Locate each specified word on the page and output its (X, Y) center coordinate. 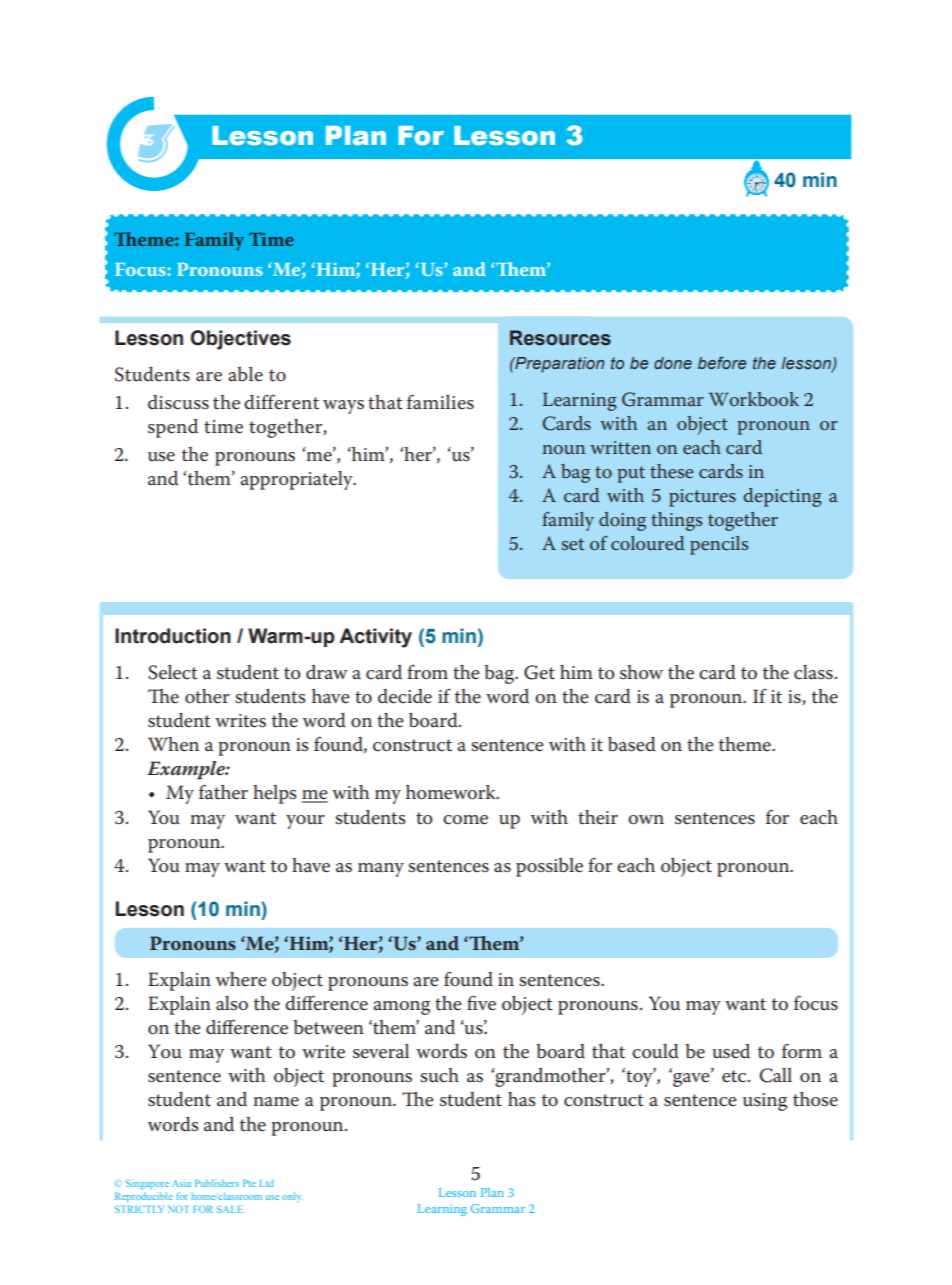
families (440, 402)
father (223, 792)
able (245, 374)
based (632, 744)
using (765, 1102)
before (722, 362)
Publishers (217, 1183)
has (522, 1099)
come (465, 820)
